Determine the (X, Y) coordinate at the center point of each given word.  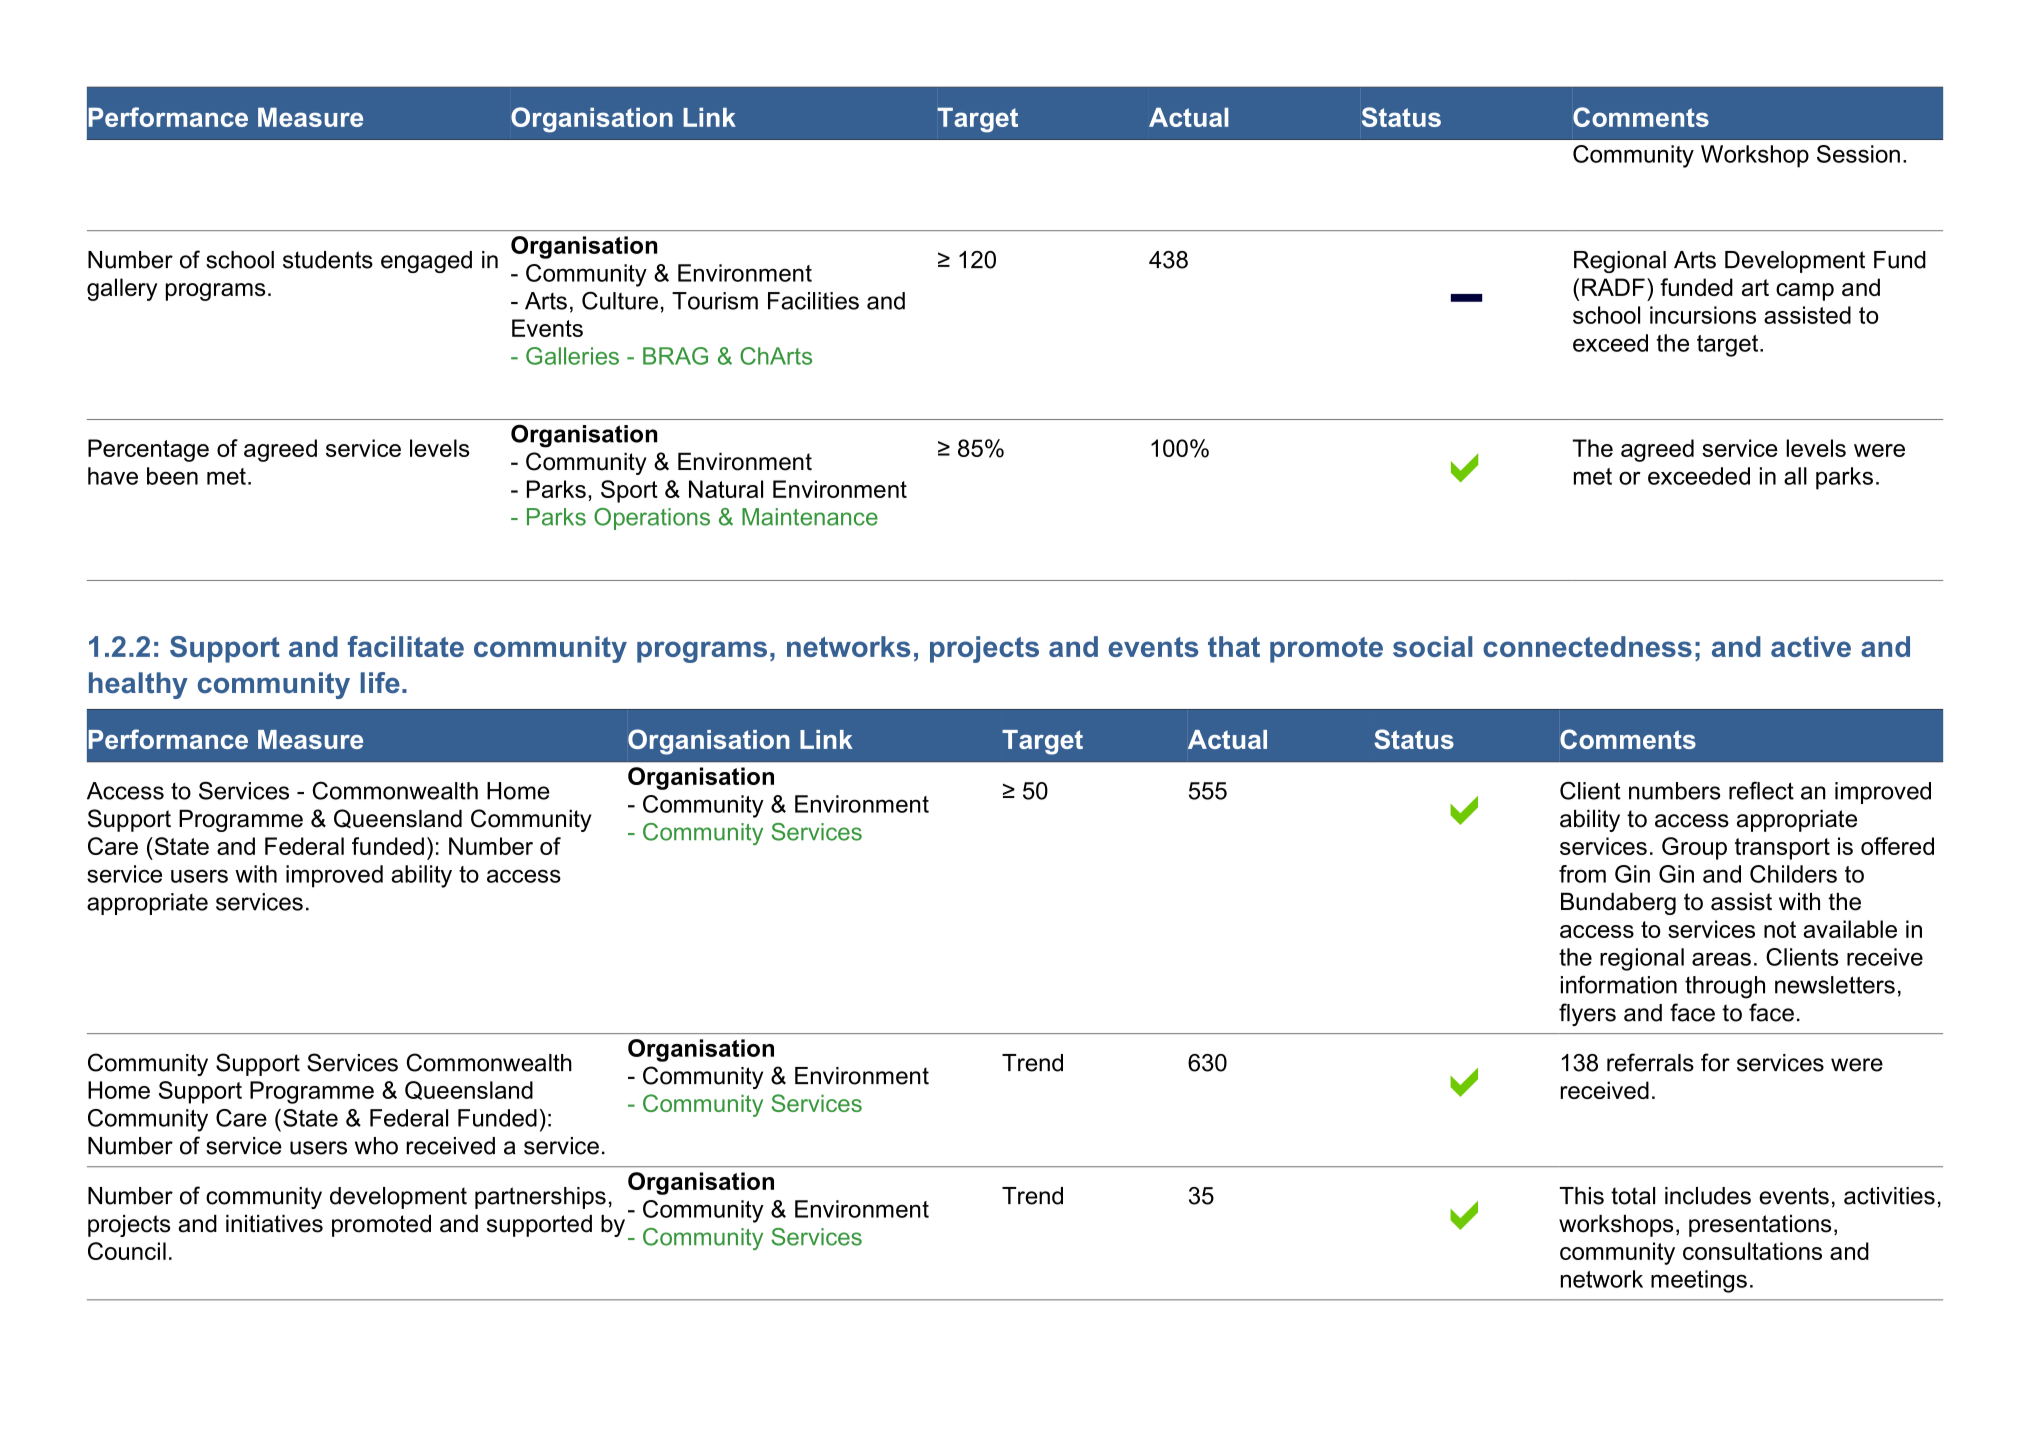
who (376, 1146)
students (328, 260)
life (380, 683)
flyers (1587, 1014)
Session (1858, 154)
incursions (1703, 315)
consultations (1752, 1251)
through (1725, 987)
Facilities (813, 301)
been (172, 476)
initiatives (274, 1224)
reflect (1761, 790)
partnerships (540, 1198)
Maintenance (810, 517)
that (1234, 646)
